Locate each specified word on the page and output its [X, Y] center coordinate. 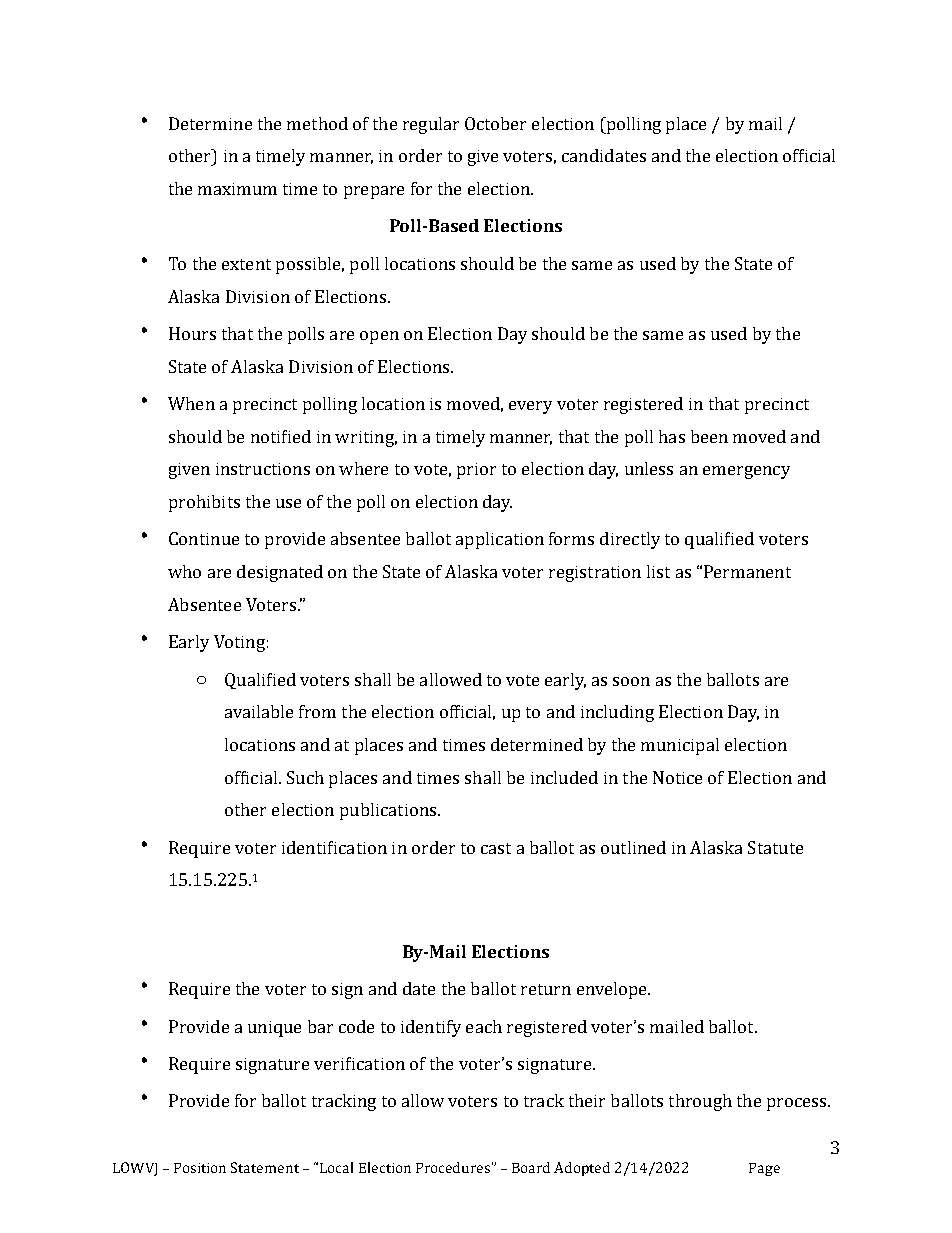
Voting [239, 643]
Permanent [747, 571]
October [495, 123]
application [500, 540]
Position [200, 1168]
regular [431, 125]
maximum [237, 189]
